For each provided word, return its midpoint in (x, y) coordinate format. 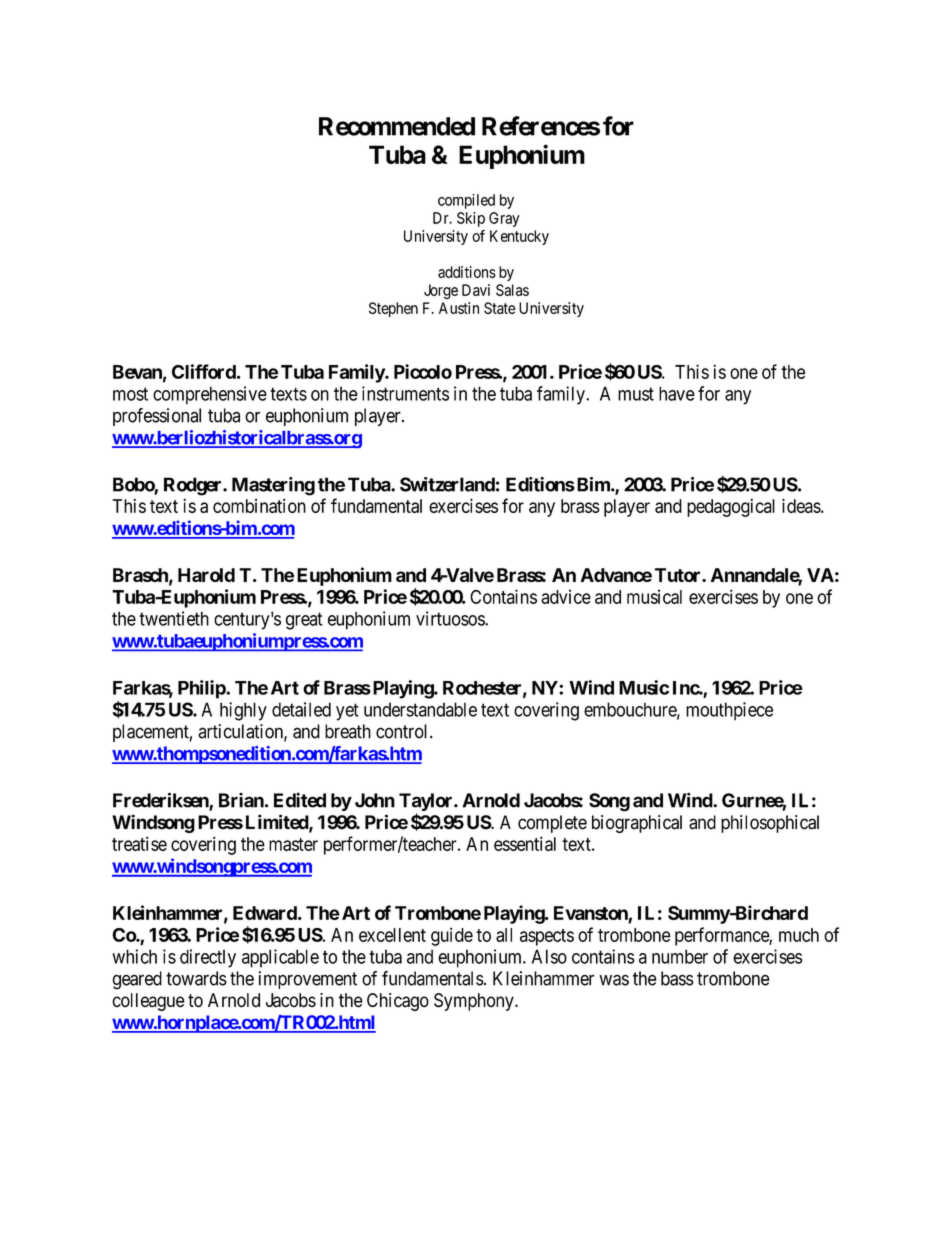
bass (677, 978)
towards (196, 978)
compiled (466, 201)
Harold (206, 575)
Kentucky (519, 237)
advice (566, 597)
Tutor (679, 575)
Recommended (397, 126)
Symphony (475, 1002)
